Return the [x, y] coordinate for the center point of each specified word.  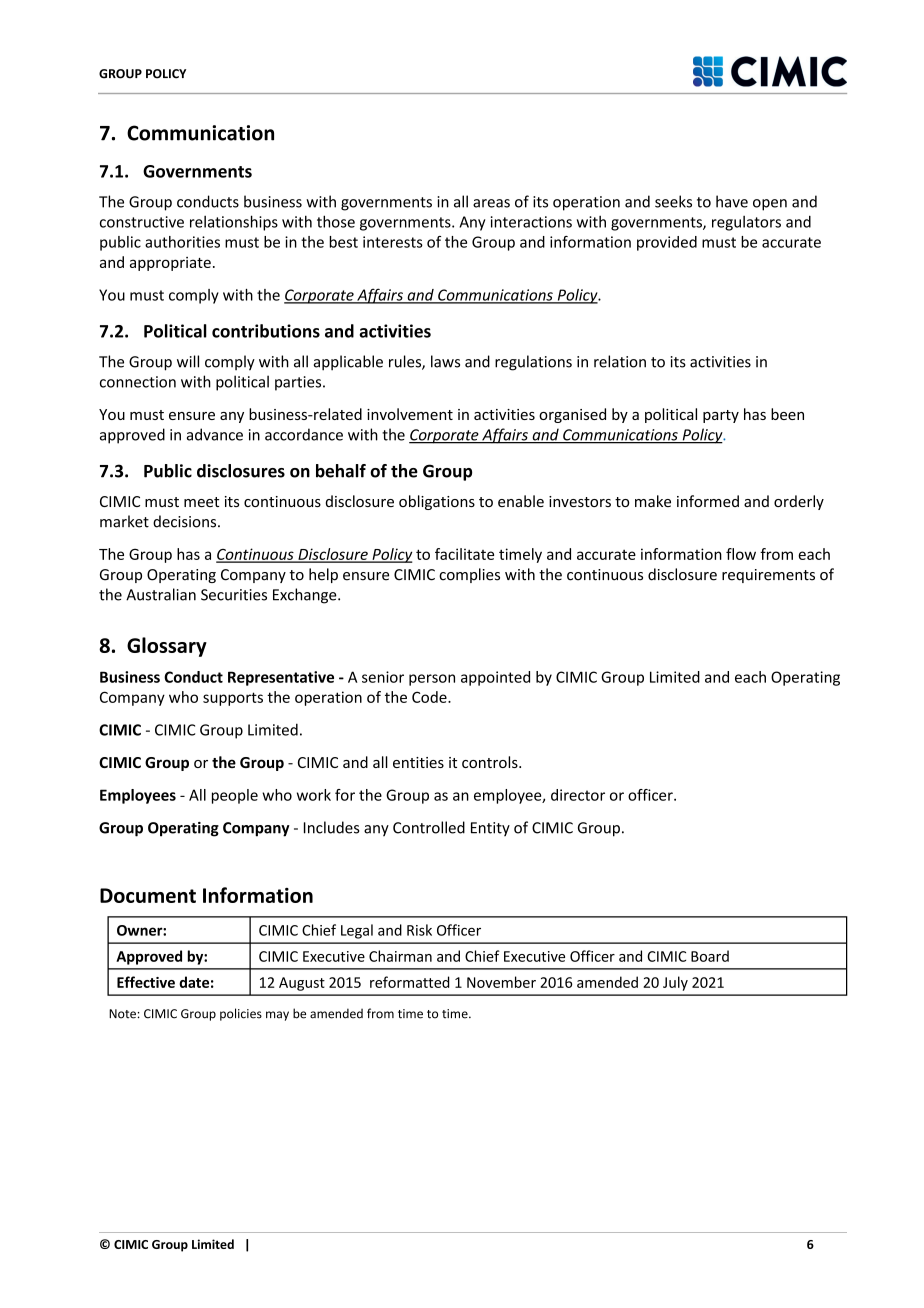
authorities [182, 242]
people [235, 796]
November [501, 982]
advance [215, 434]
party [721, 416]
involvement [410, 414]
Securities [234, 595]
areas [491, 203]
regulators [746, 223]
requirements [768, 576]
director [578, 795]
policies [241, 1014]
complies [469, 575]
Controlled [429, 827]
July [675, 983]
